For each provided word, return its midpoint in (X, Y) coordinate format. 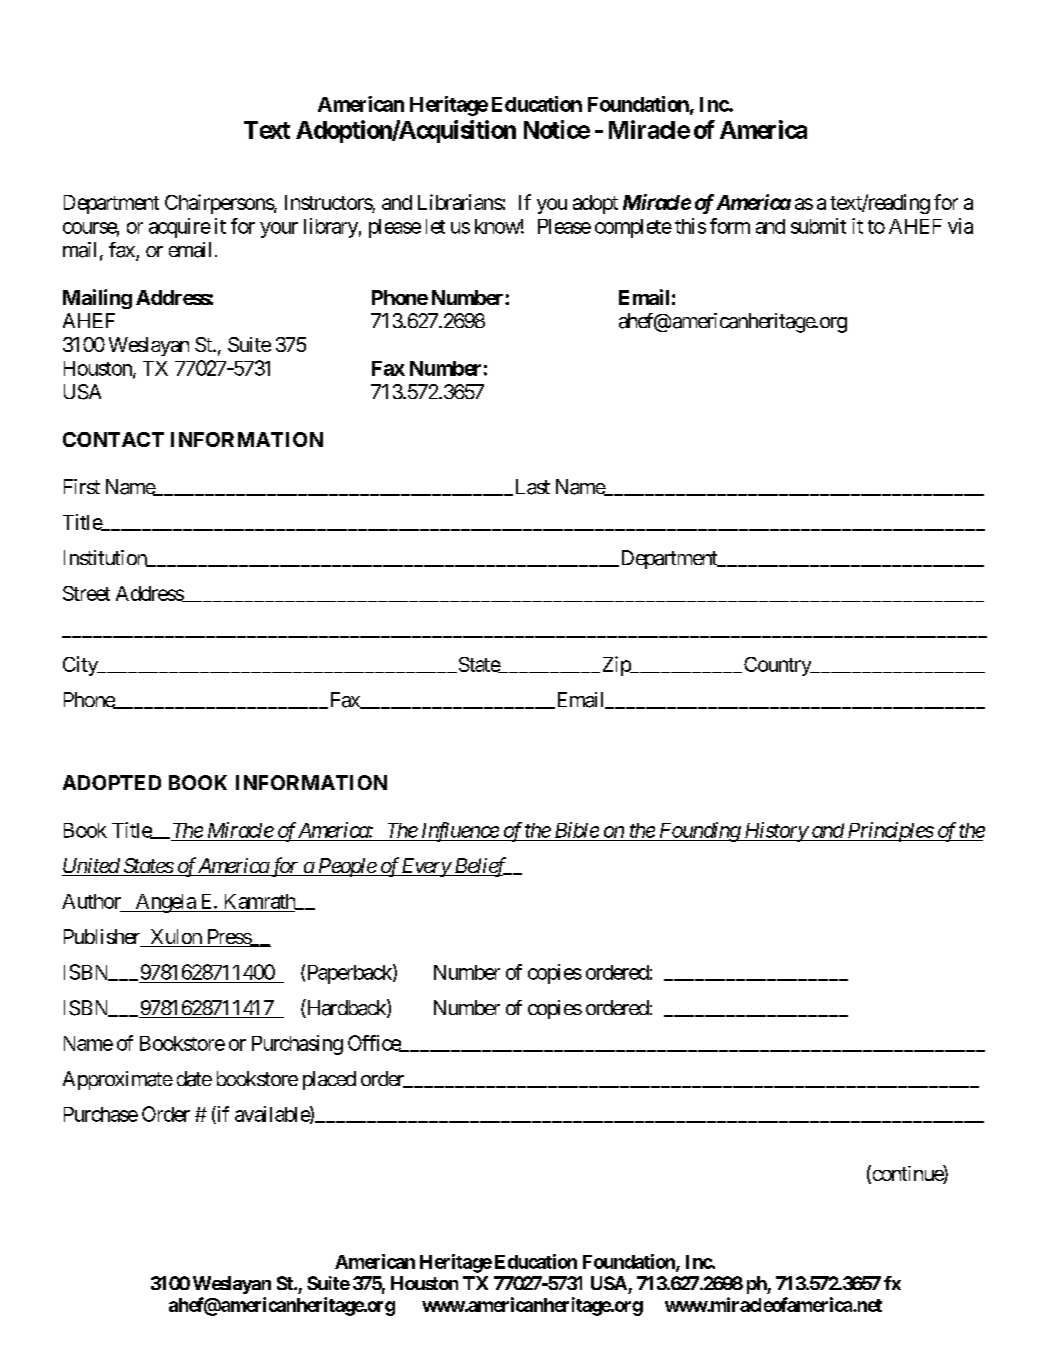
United (91, 867)
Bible (577, 830)
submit (818, 226)
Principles (889, 832)
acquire (180, 228)
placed (329, 1080)
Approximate (118, 1080)
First (82, 486)
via (960, 226)
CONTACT (113, 439)
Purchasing (297, 1045)
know (498, 226)
